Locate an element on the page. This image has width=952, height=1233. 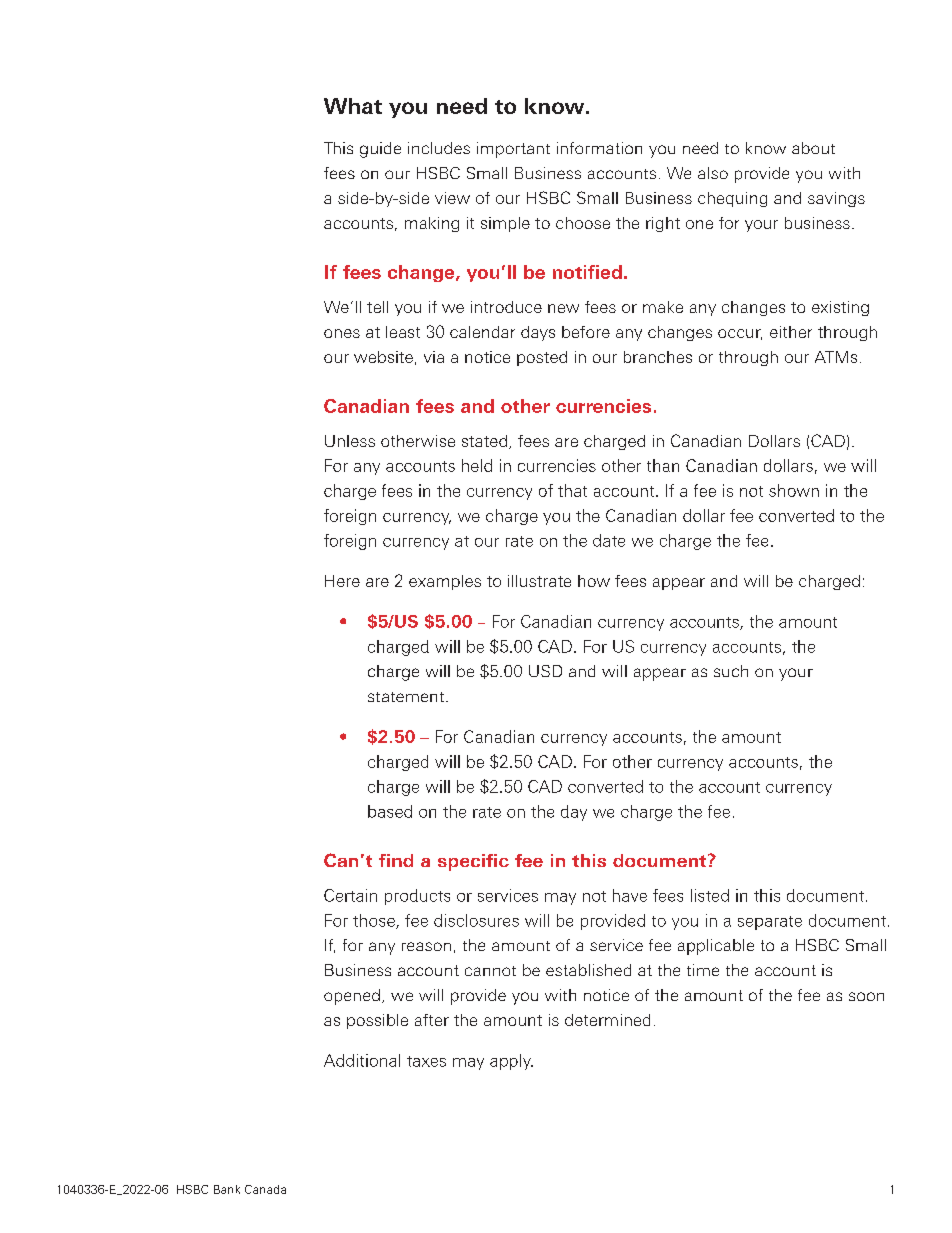
What is located at coordinates (353, 106).
